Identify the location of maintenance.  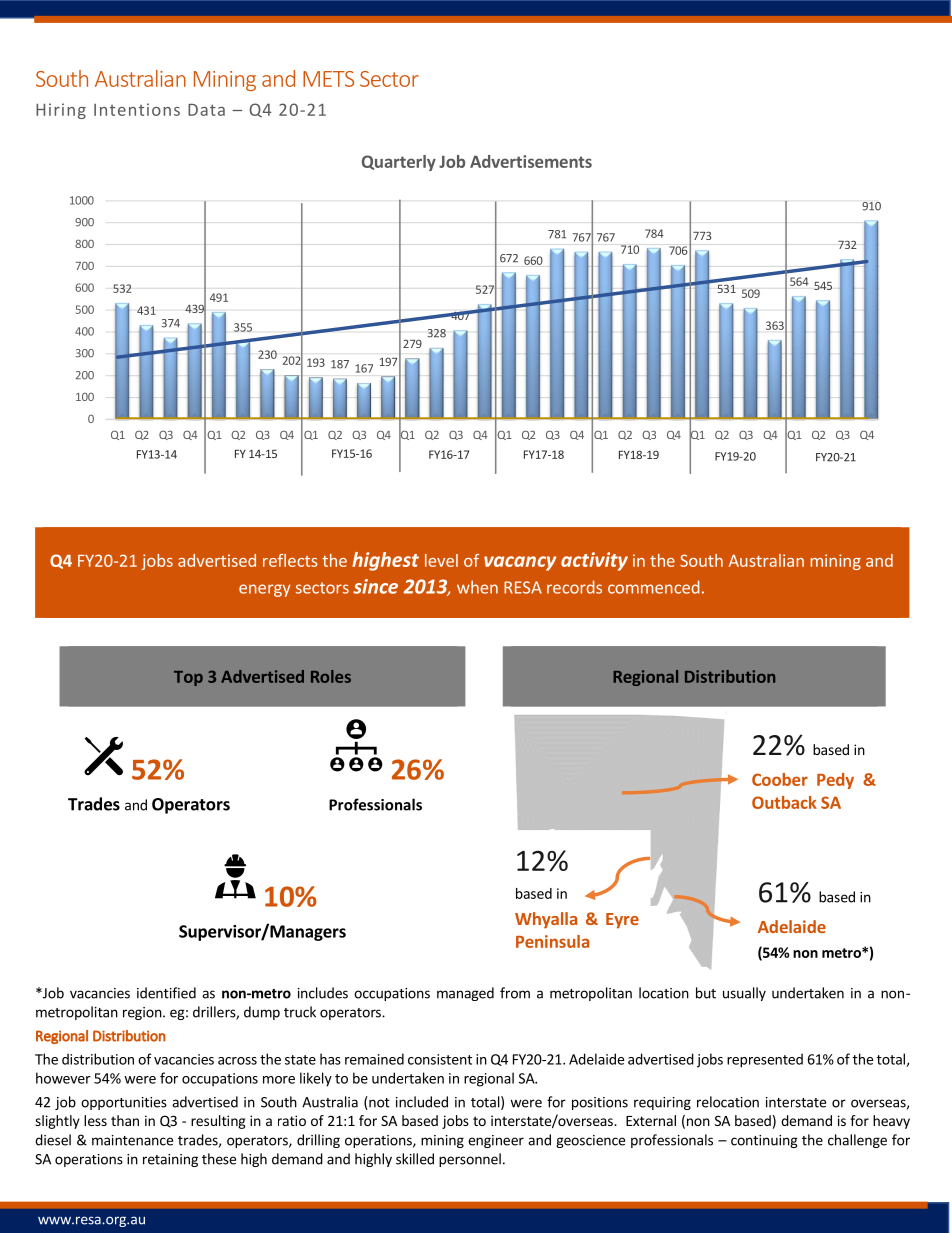
(132, 1140).
